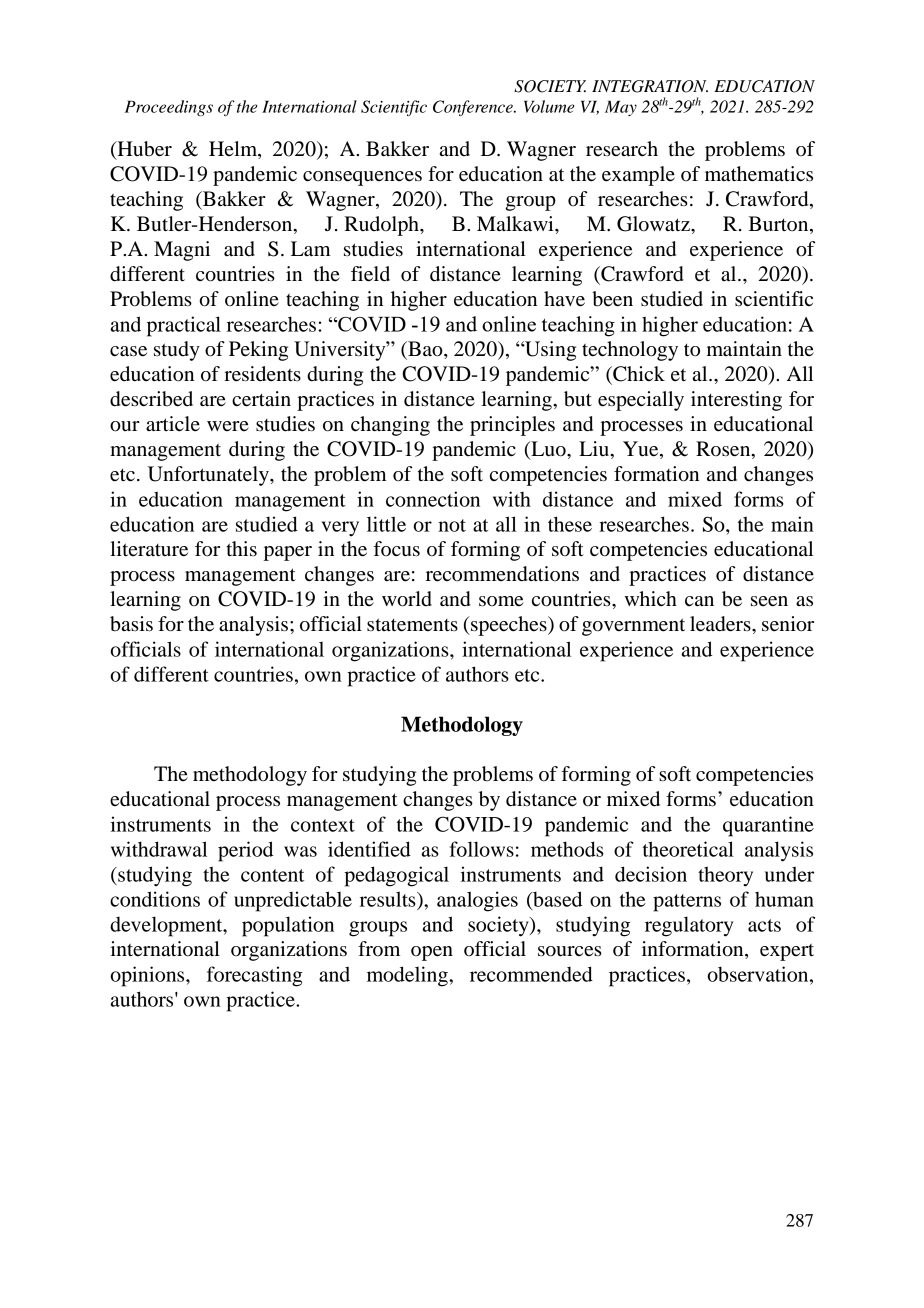  What do you see at coordinates (689, 926) in the image?
I see `regulatory` at bounding box center [689, 926].
